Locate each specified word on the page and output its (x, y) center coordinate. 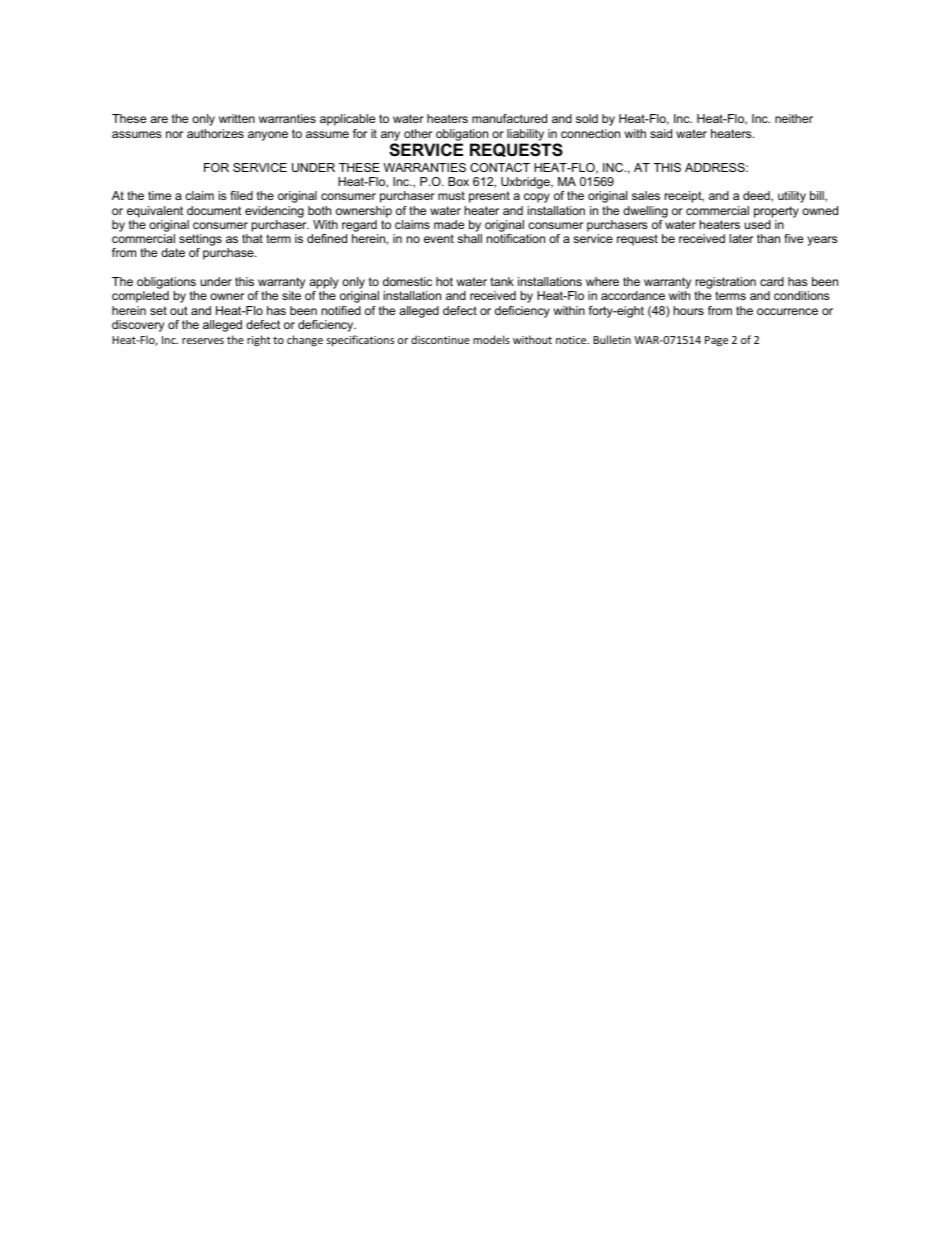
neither (794, 118)
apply (324, 284)
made (449, 224)
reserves (203, 341)
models (491, 339)
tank (502, 281)
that (252, 238)
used (757, 224)
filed (241, 195)
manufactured (509, 118)
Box (458, 181)
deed (757, 196)
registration (725, 284)
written (237, 118)
